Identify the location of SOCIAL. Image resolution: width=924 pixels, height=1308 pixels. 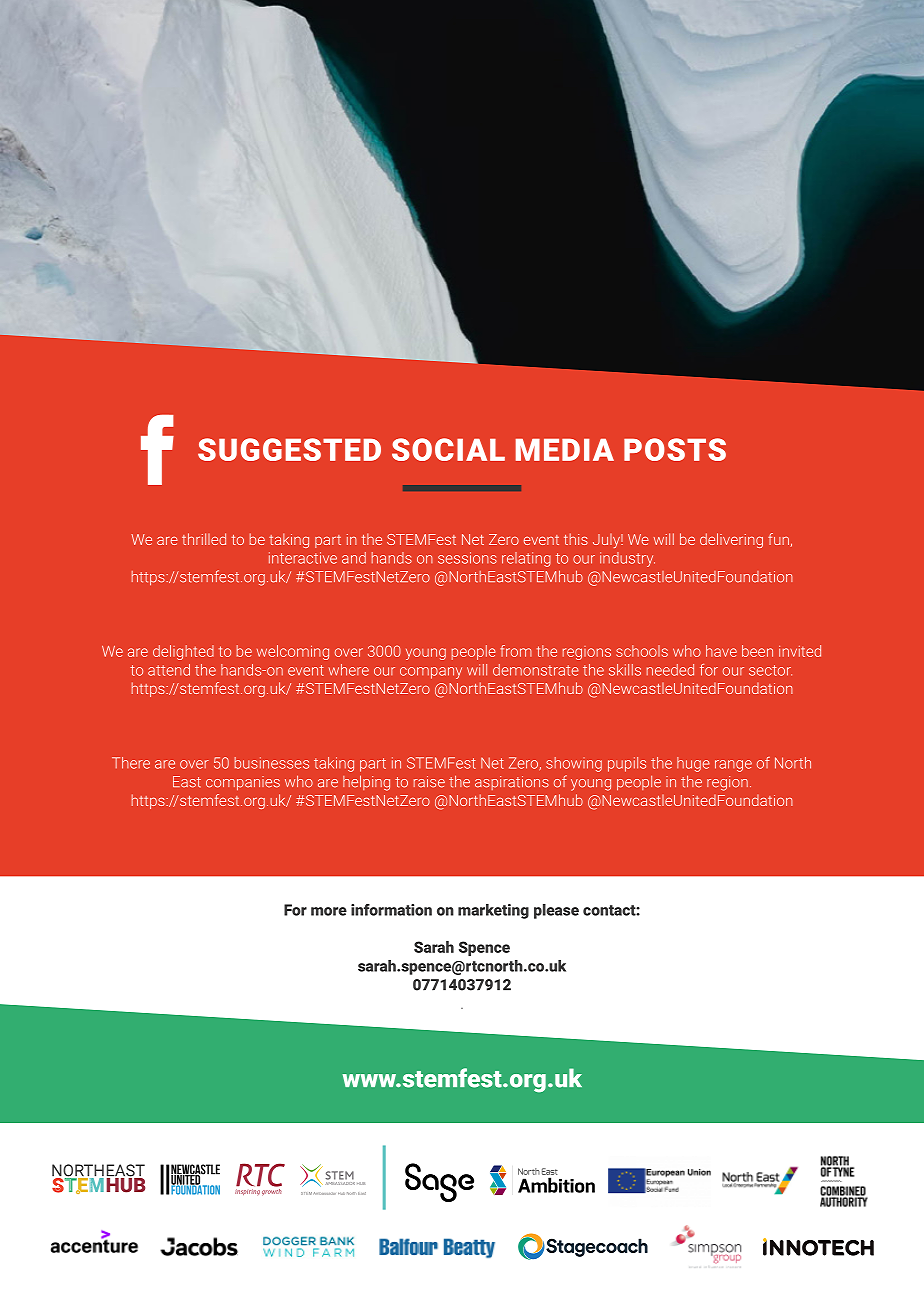
(448, 449).
